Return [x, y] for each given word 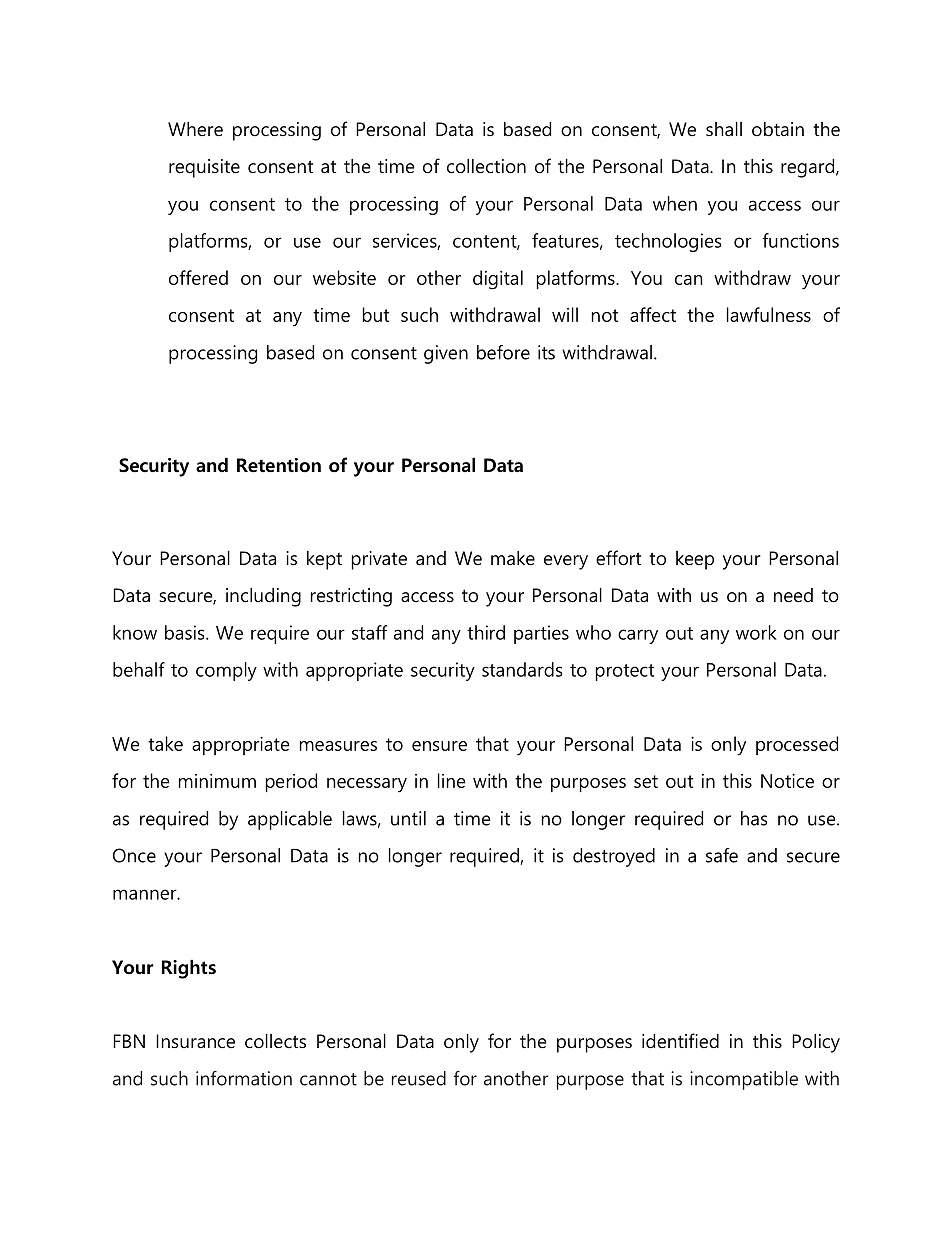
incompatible [744, 1080]
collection [486, 166]
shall [724, 129]
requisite [204, 168]
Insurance [195, 1041]
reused [419, 1078]
